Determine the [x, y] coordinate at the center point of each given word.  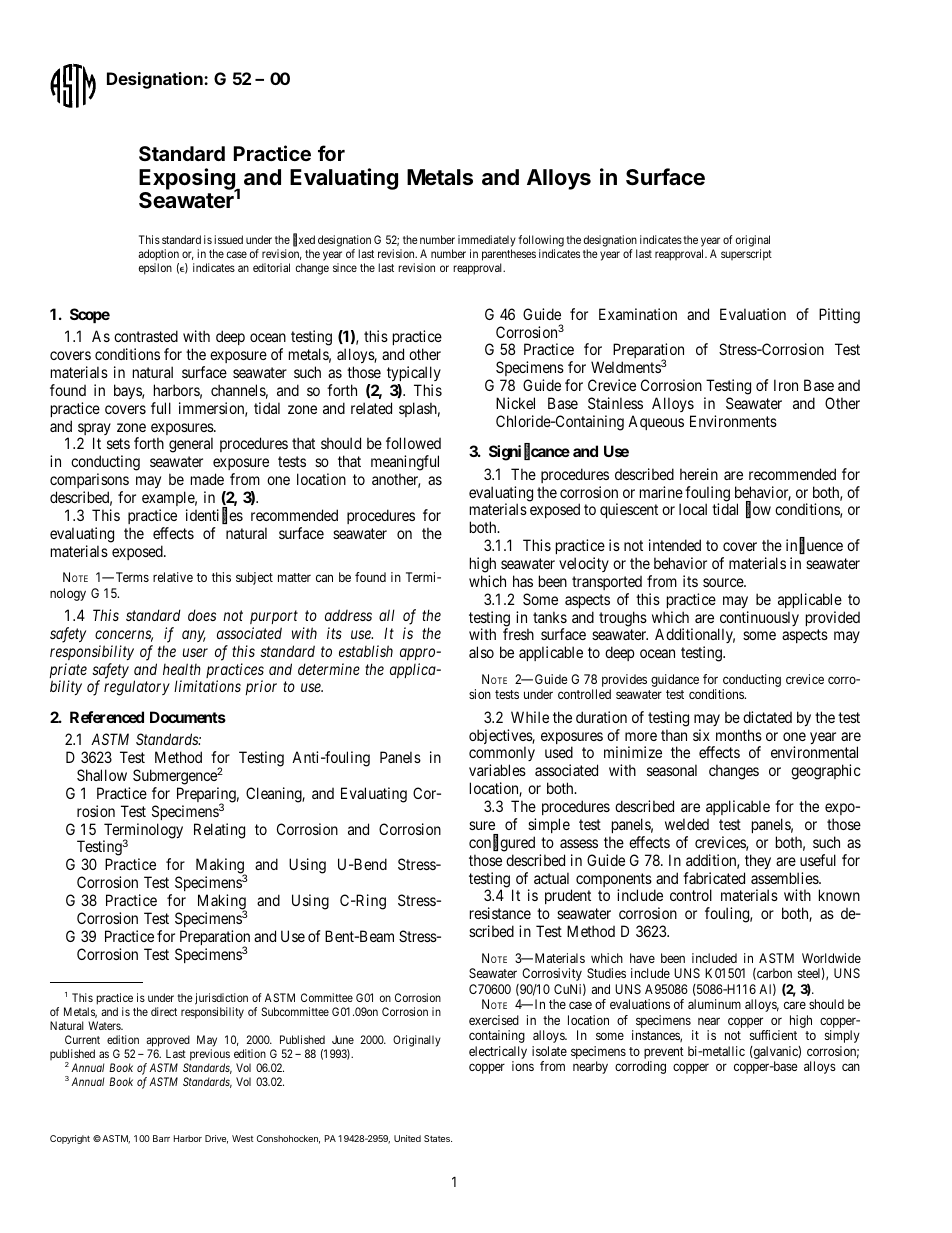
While [530, 717]
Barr [161, 1138]
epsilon [155, 269]
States [438, 1138]
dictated [767, 717]
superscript [746, 255]
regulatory [137, 688]
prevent [664, 1054]
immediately [487, 241]
